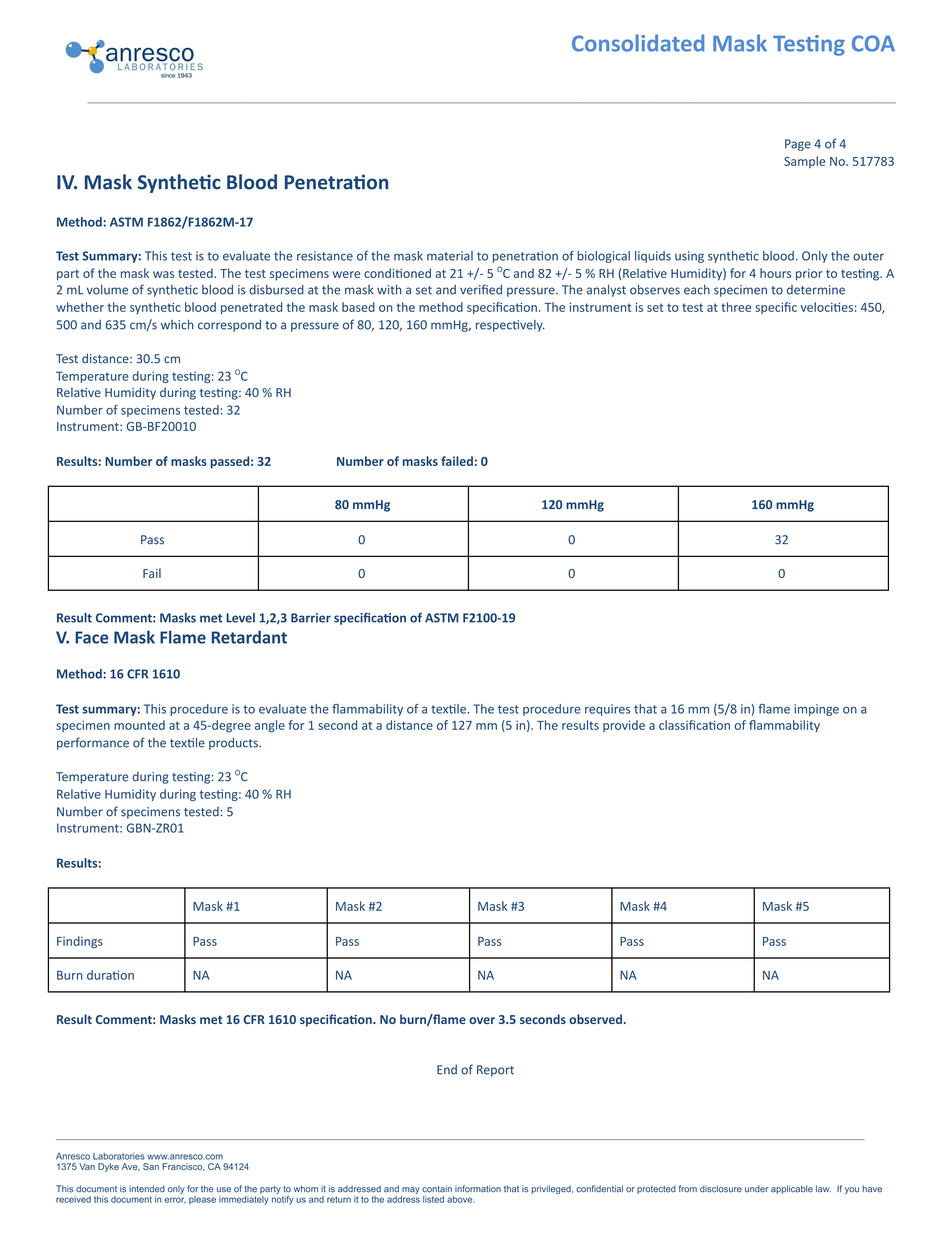 This page has height=1233, width=952. Describe the element at coordinates (792, 1189) in the page. I see `applicable` at that location.
